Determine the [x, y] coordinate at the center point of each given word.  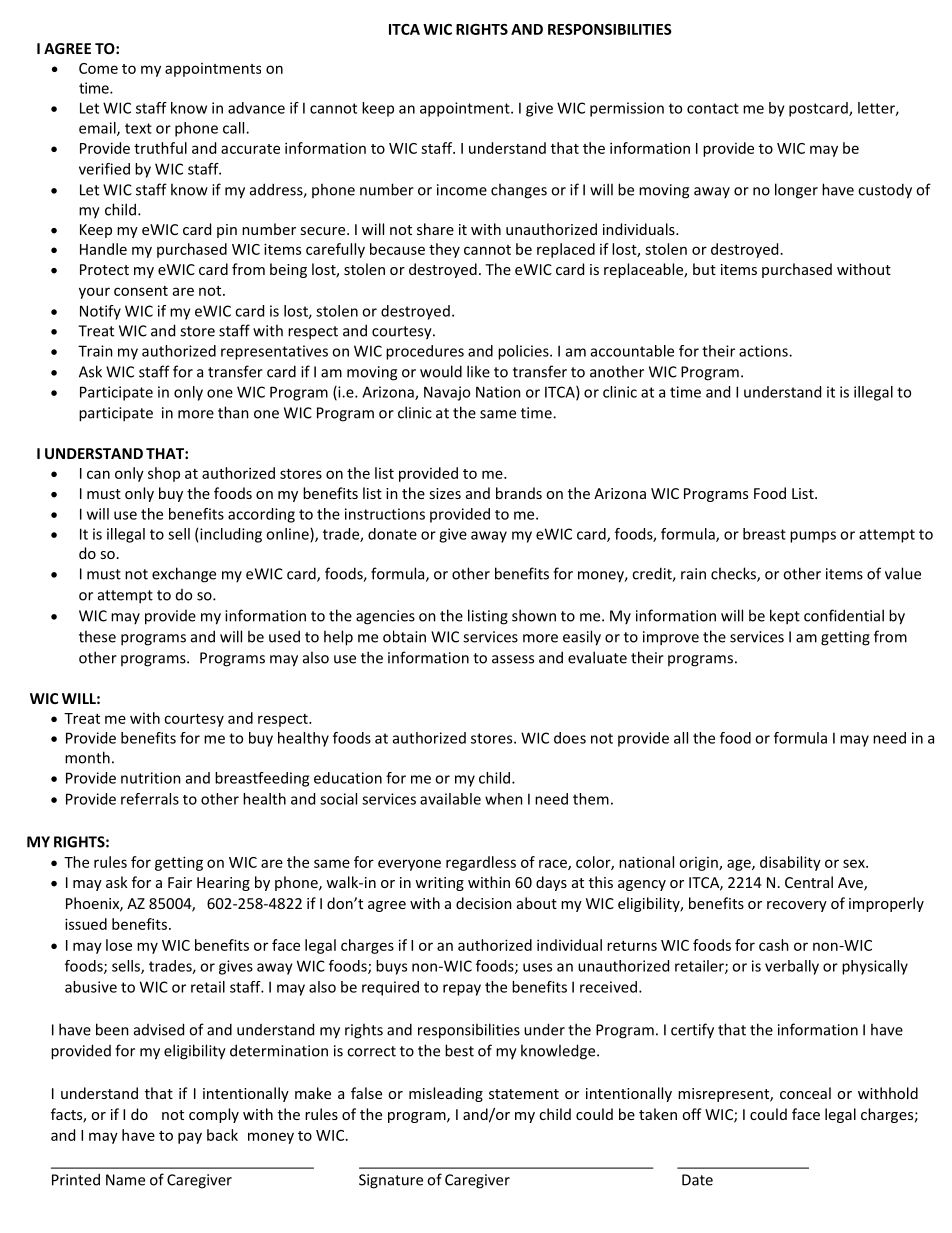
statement [524, 1094]
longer [796, 191]
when [504, 799]
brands [519, 493]
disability [790, 863]
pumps [813, 537]
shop [164, 474]
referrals [150, 799]
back [222, 1135]
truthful [160, 148]
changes [519, 191]
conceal [805, 1093]
